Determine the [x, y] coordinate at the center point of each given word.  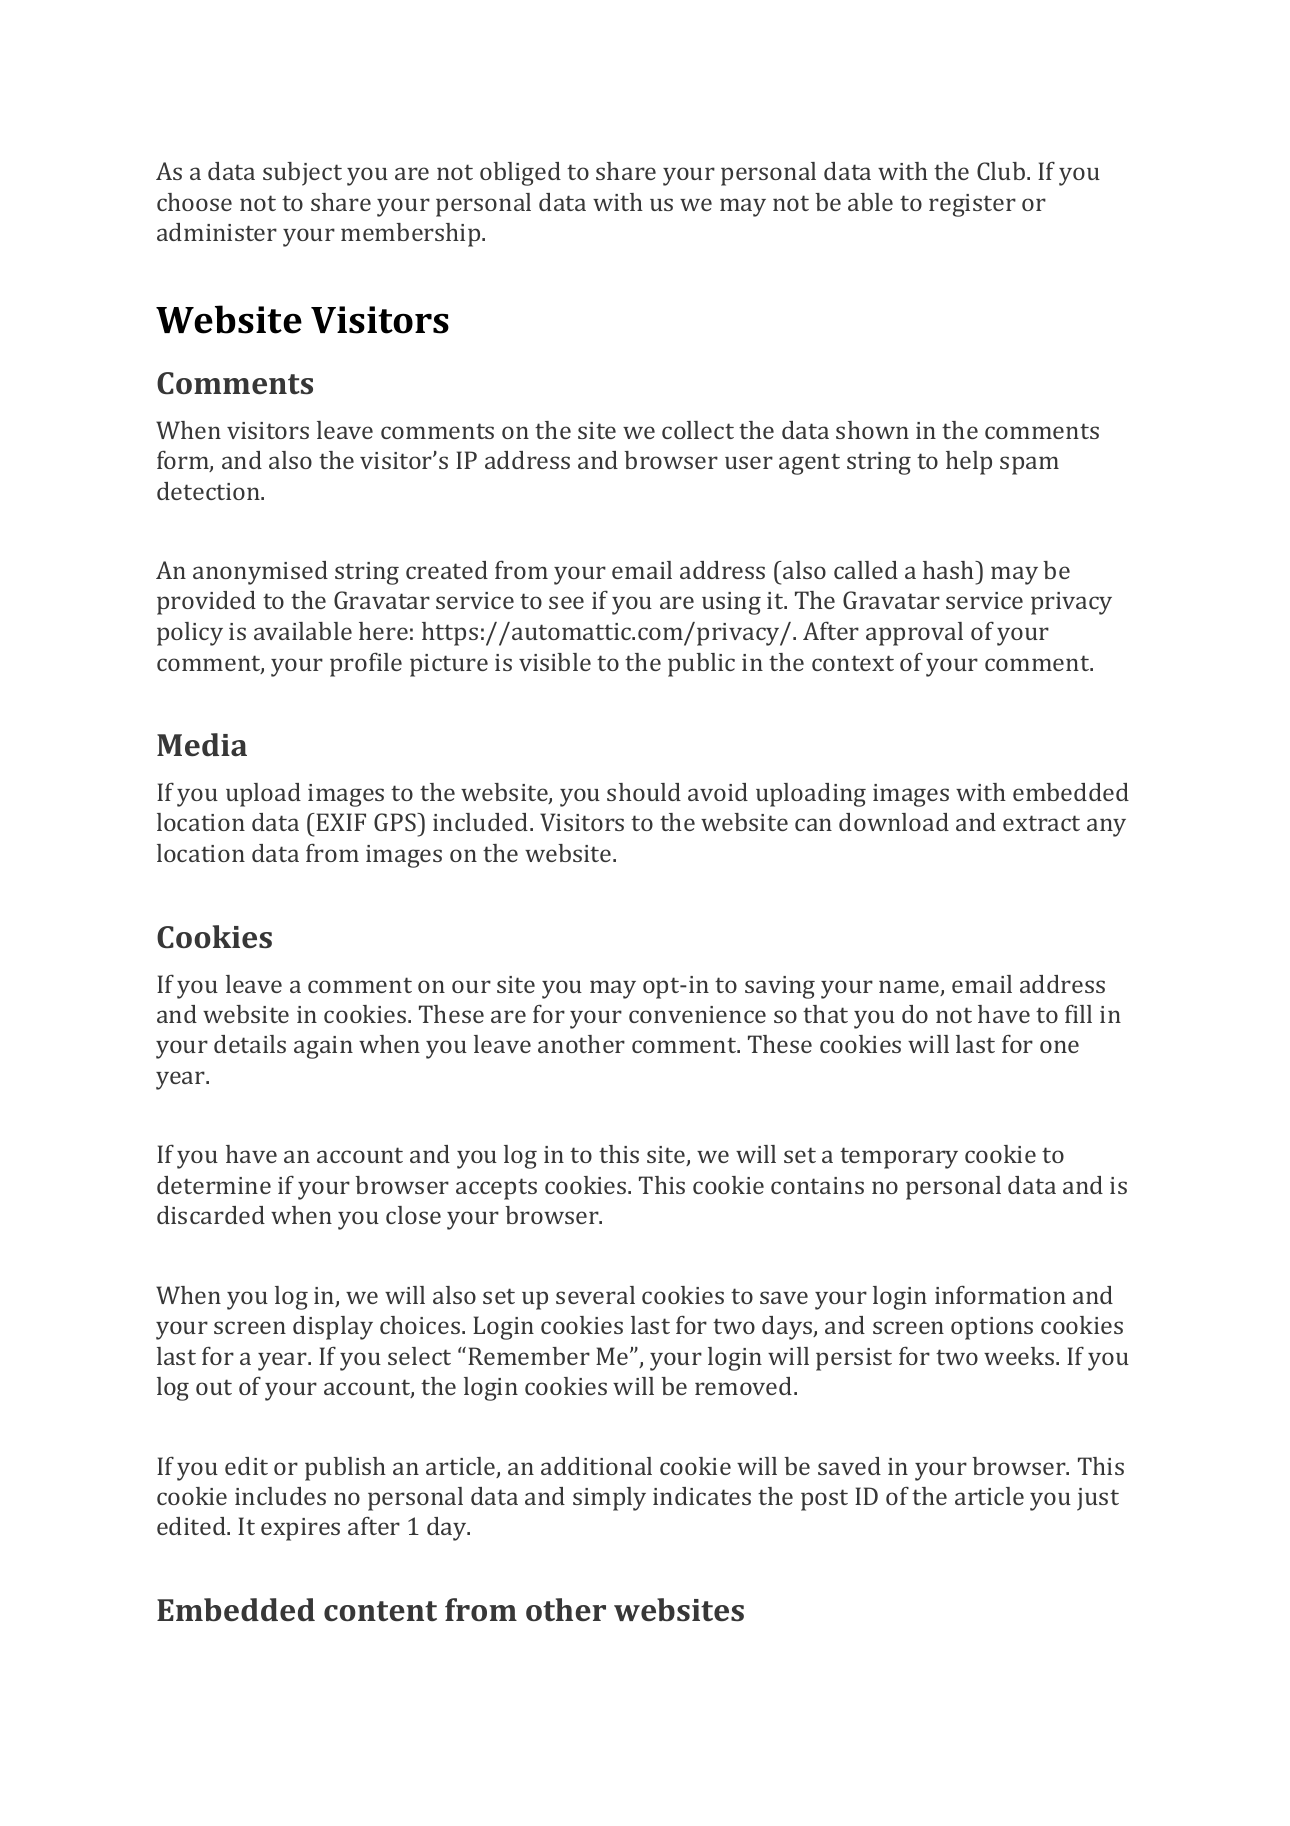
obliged [520, 174]
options [992, 1328]
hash [950, 570]
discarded [211, 1215]
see [566, 602]
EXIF [341, 822]
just [1098, 1499]
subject [302, 174]
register [972, 205]
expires [300, 1529]
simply [609, 1499]
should [644, 792]
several [595, 1295]
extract [1041, 823]
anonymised [260, 573]
